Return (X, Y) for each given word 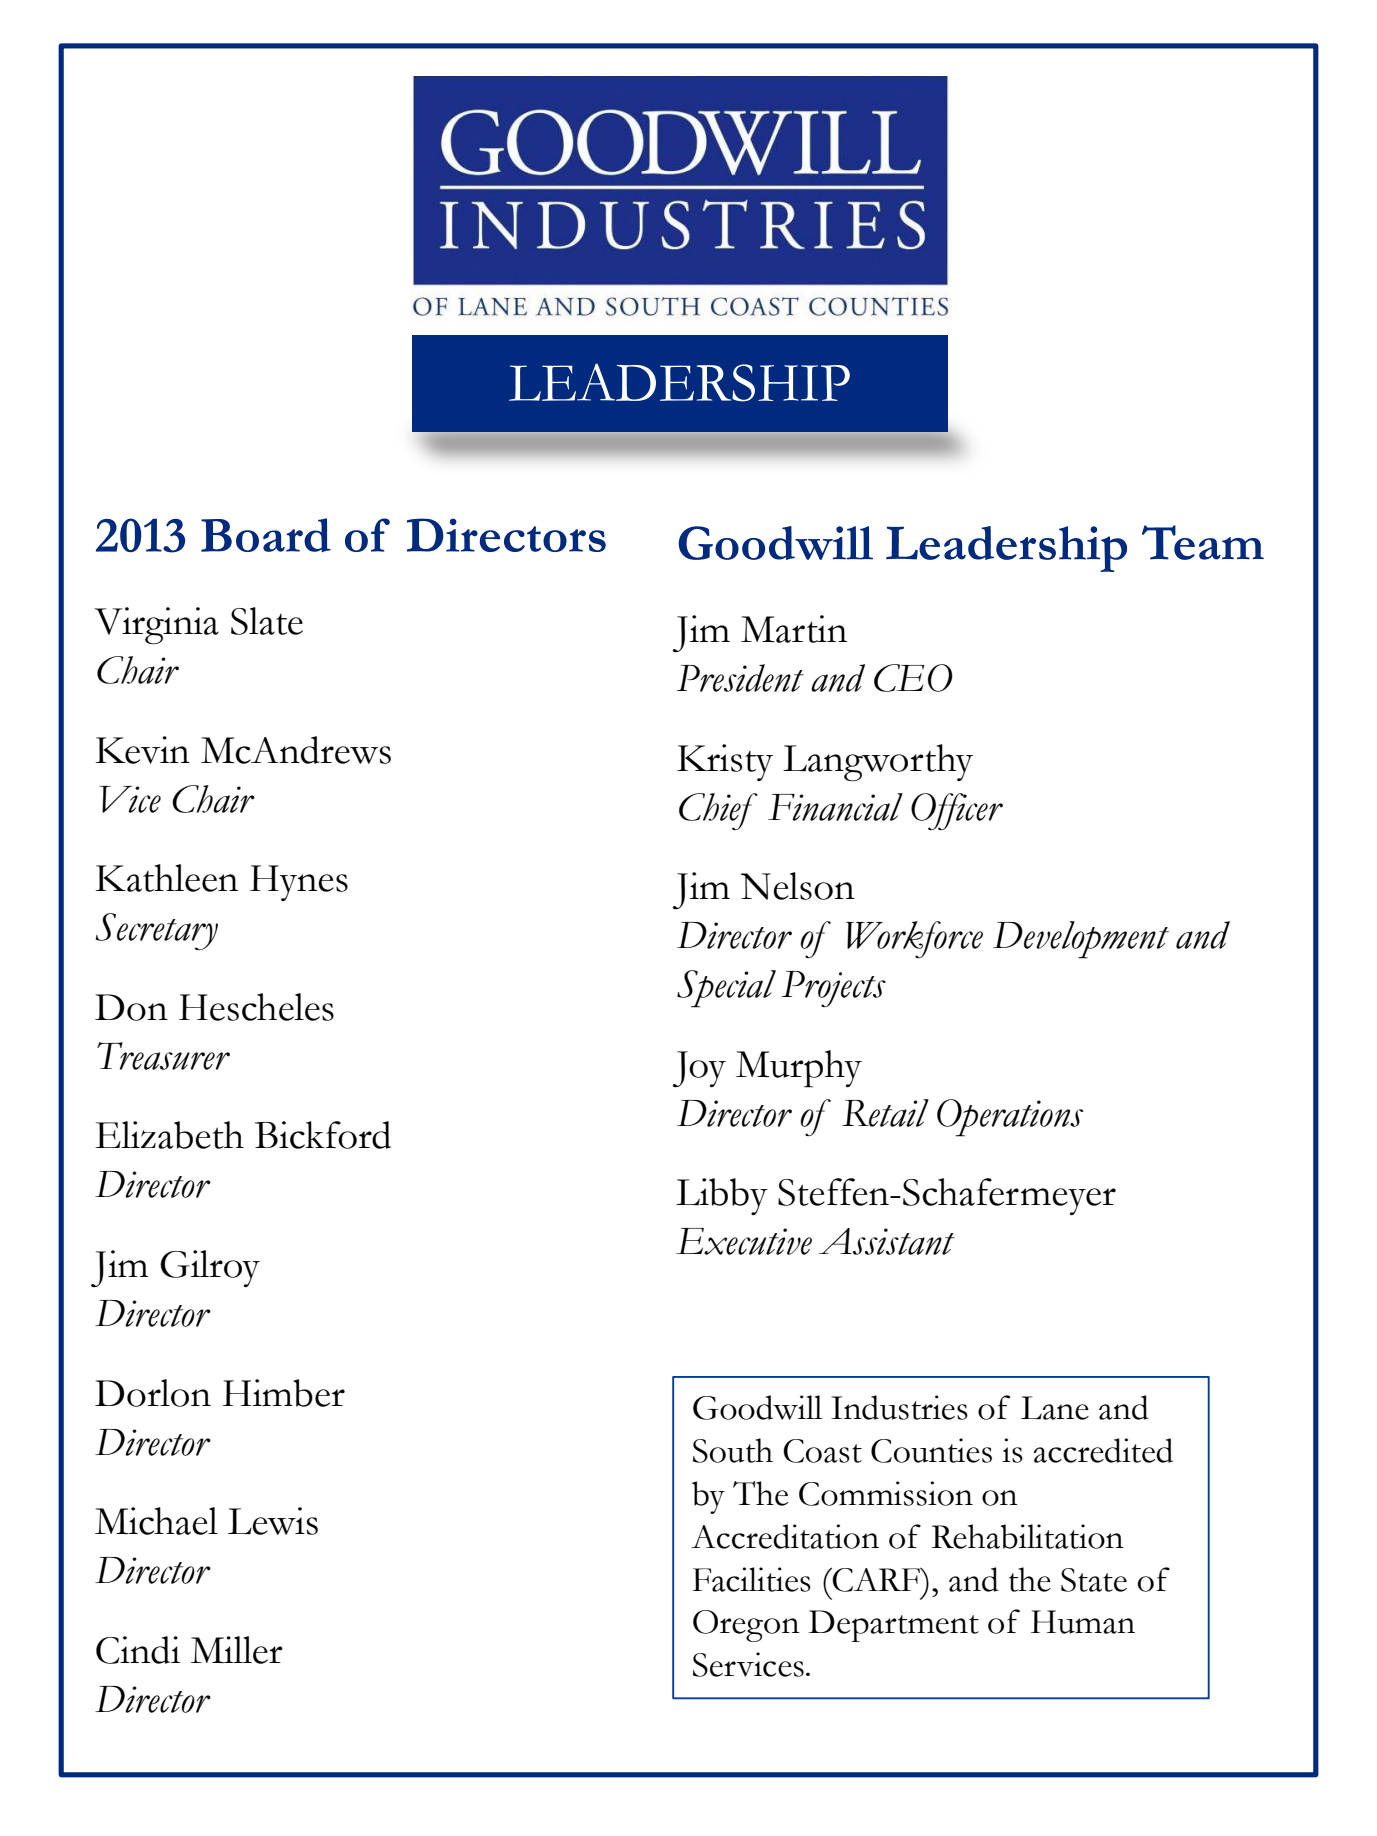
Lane (1055, 1408)
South (733, 1450)
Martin (794, 629)
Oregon (746, 1626)
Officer (957, 811)
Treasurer (163, 1056)
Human (1083, 1622)
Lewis (273, 1521)
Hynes (299, 883)
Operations (1010, 1118)
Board (266, 535)
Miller (236, 1650)
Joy (699, 1069)
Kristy (725, 762)
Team (1203, 542)
